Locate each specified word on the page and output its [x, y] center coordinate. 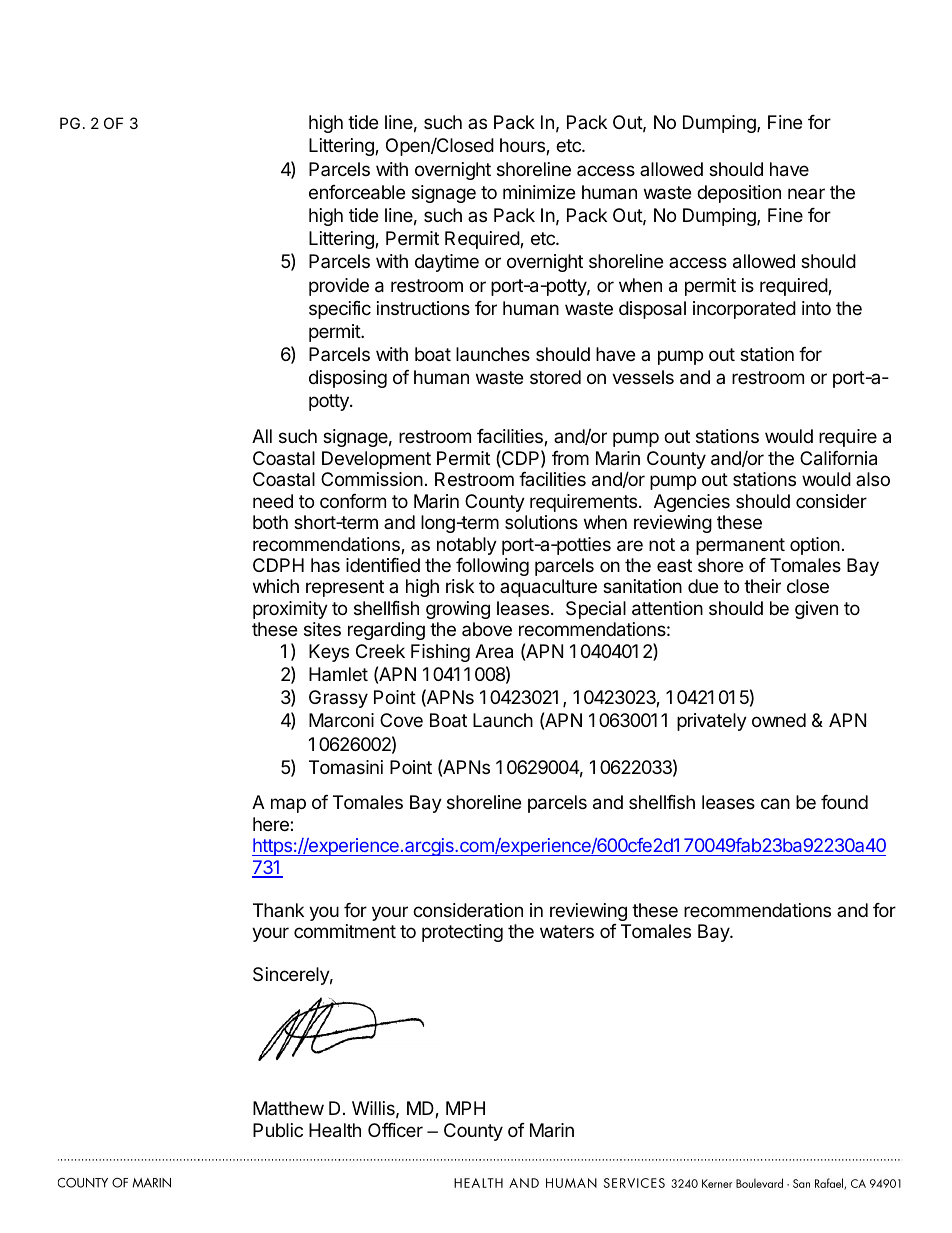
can [775, 803]
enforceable [357, 192]
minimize [539, 192]
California [838, 458]
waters [567, 931]
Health [335, 1130]
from [570, 458]
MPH [465, 1108]
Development [376, 460]
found [844, 802]
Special [596, 610]
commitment [345, 931]
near [806, 193]
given [816, 610]
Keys [329, 653]
